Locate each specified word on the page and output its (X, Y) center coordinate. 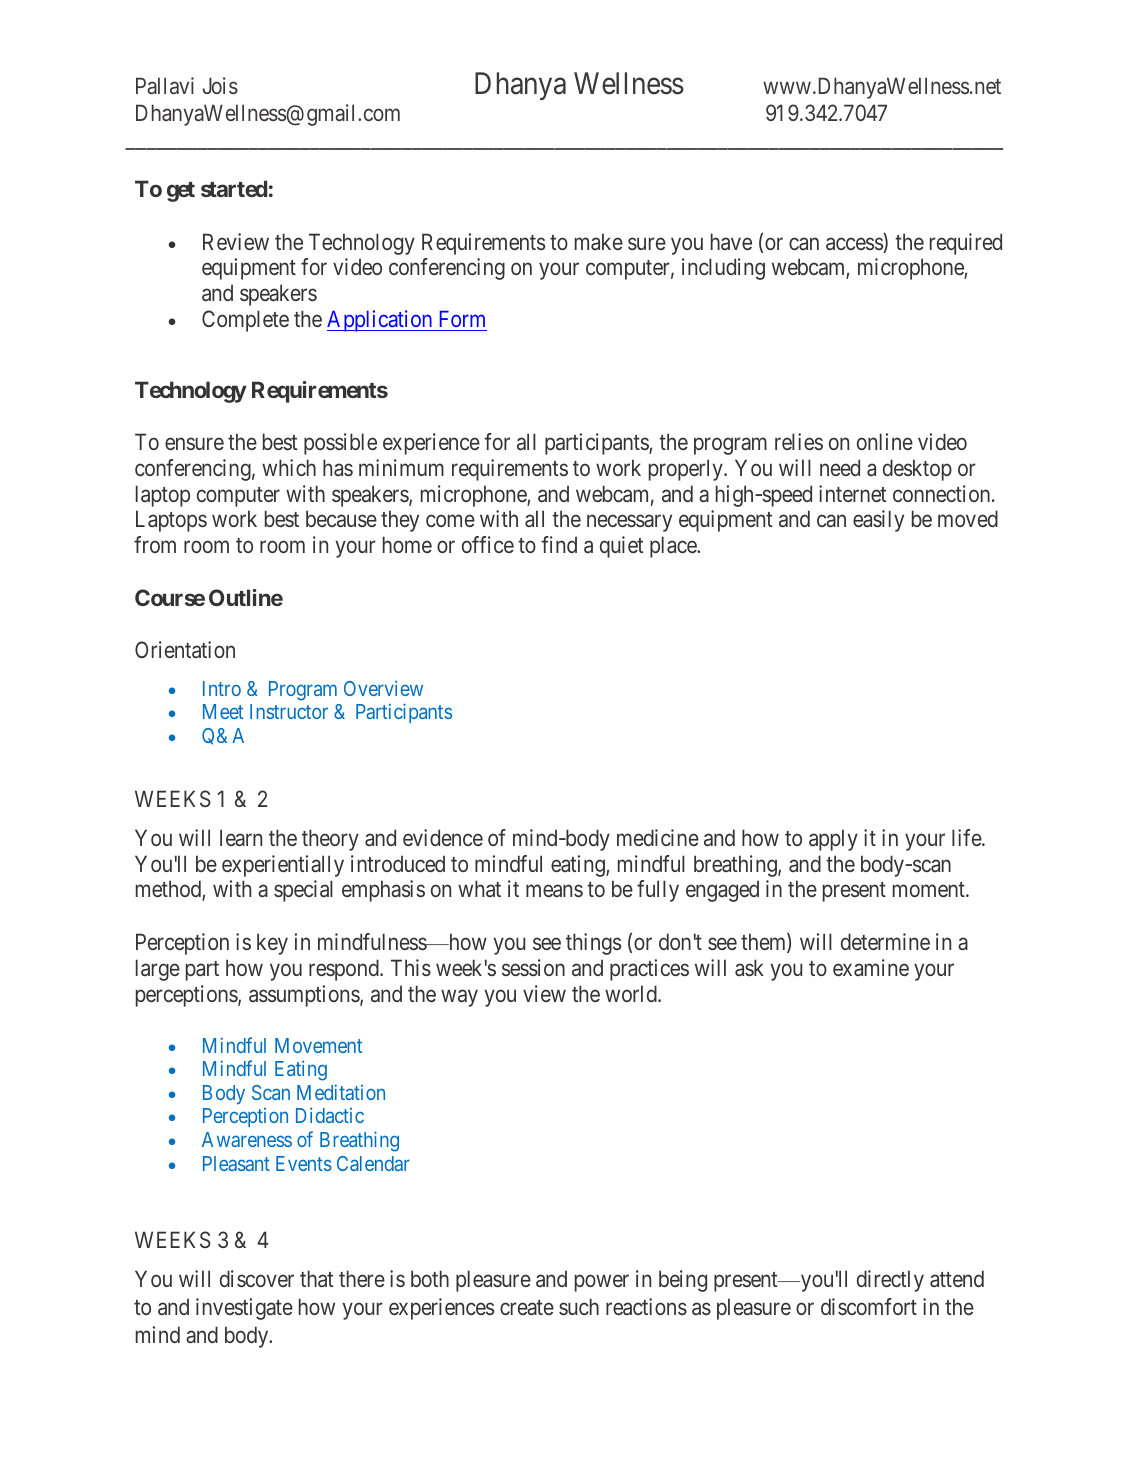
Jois (220, 85)
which (289, 467)
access (855, 245)
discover (257, 1278)
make (599, 241)
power (602, 1283)
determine (885, 941)
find (559, 544)
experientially (283, 866)
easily (878, 521)
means (554, 891)
